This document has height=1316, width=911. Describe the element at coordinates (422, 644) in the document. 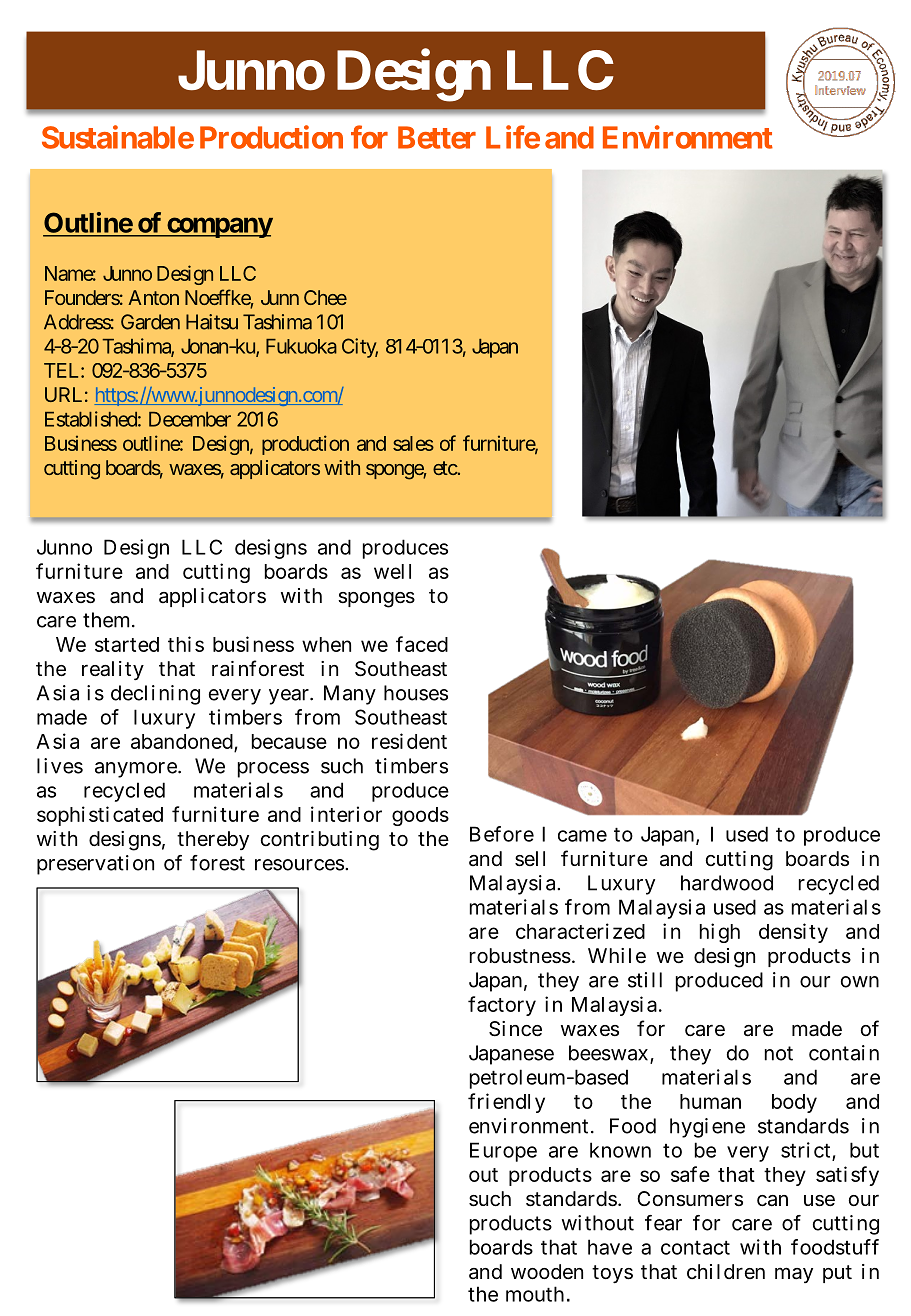

I see `faced` at that location.
